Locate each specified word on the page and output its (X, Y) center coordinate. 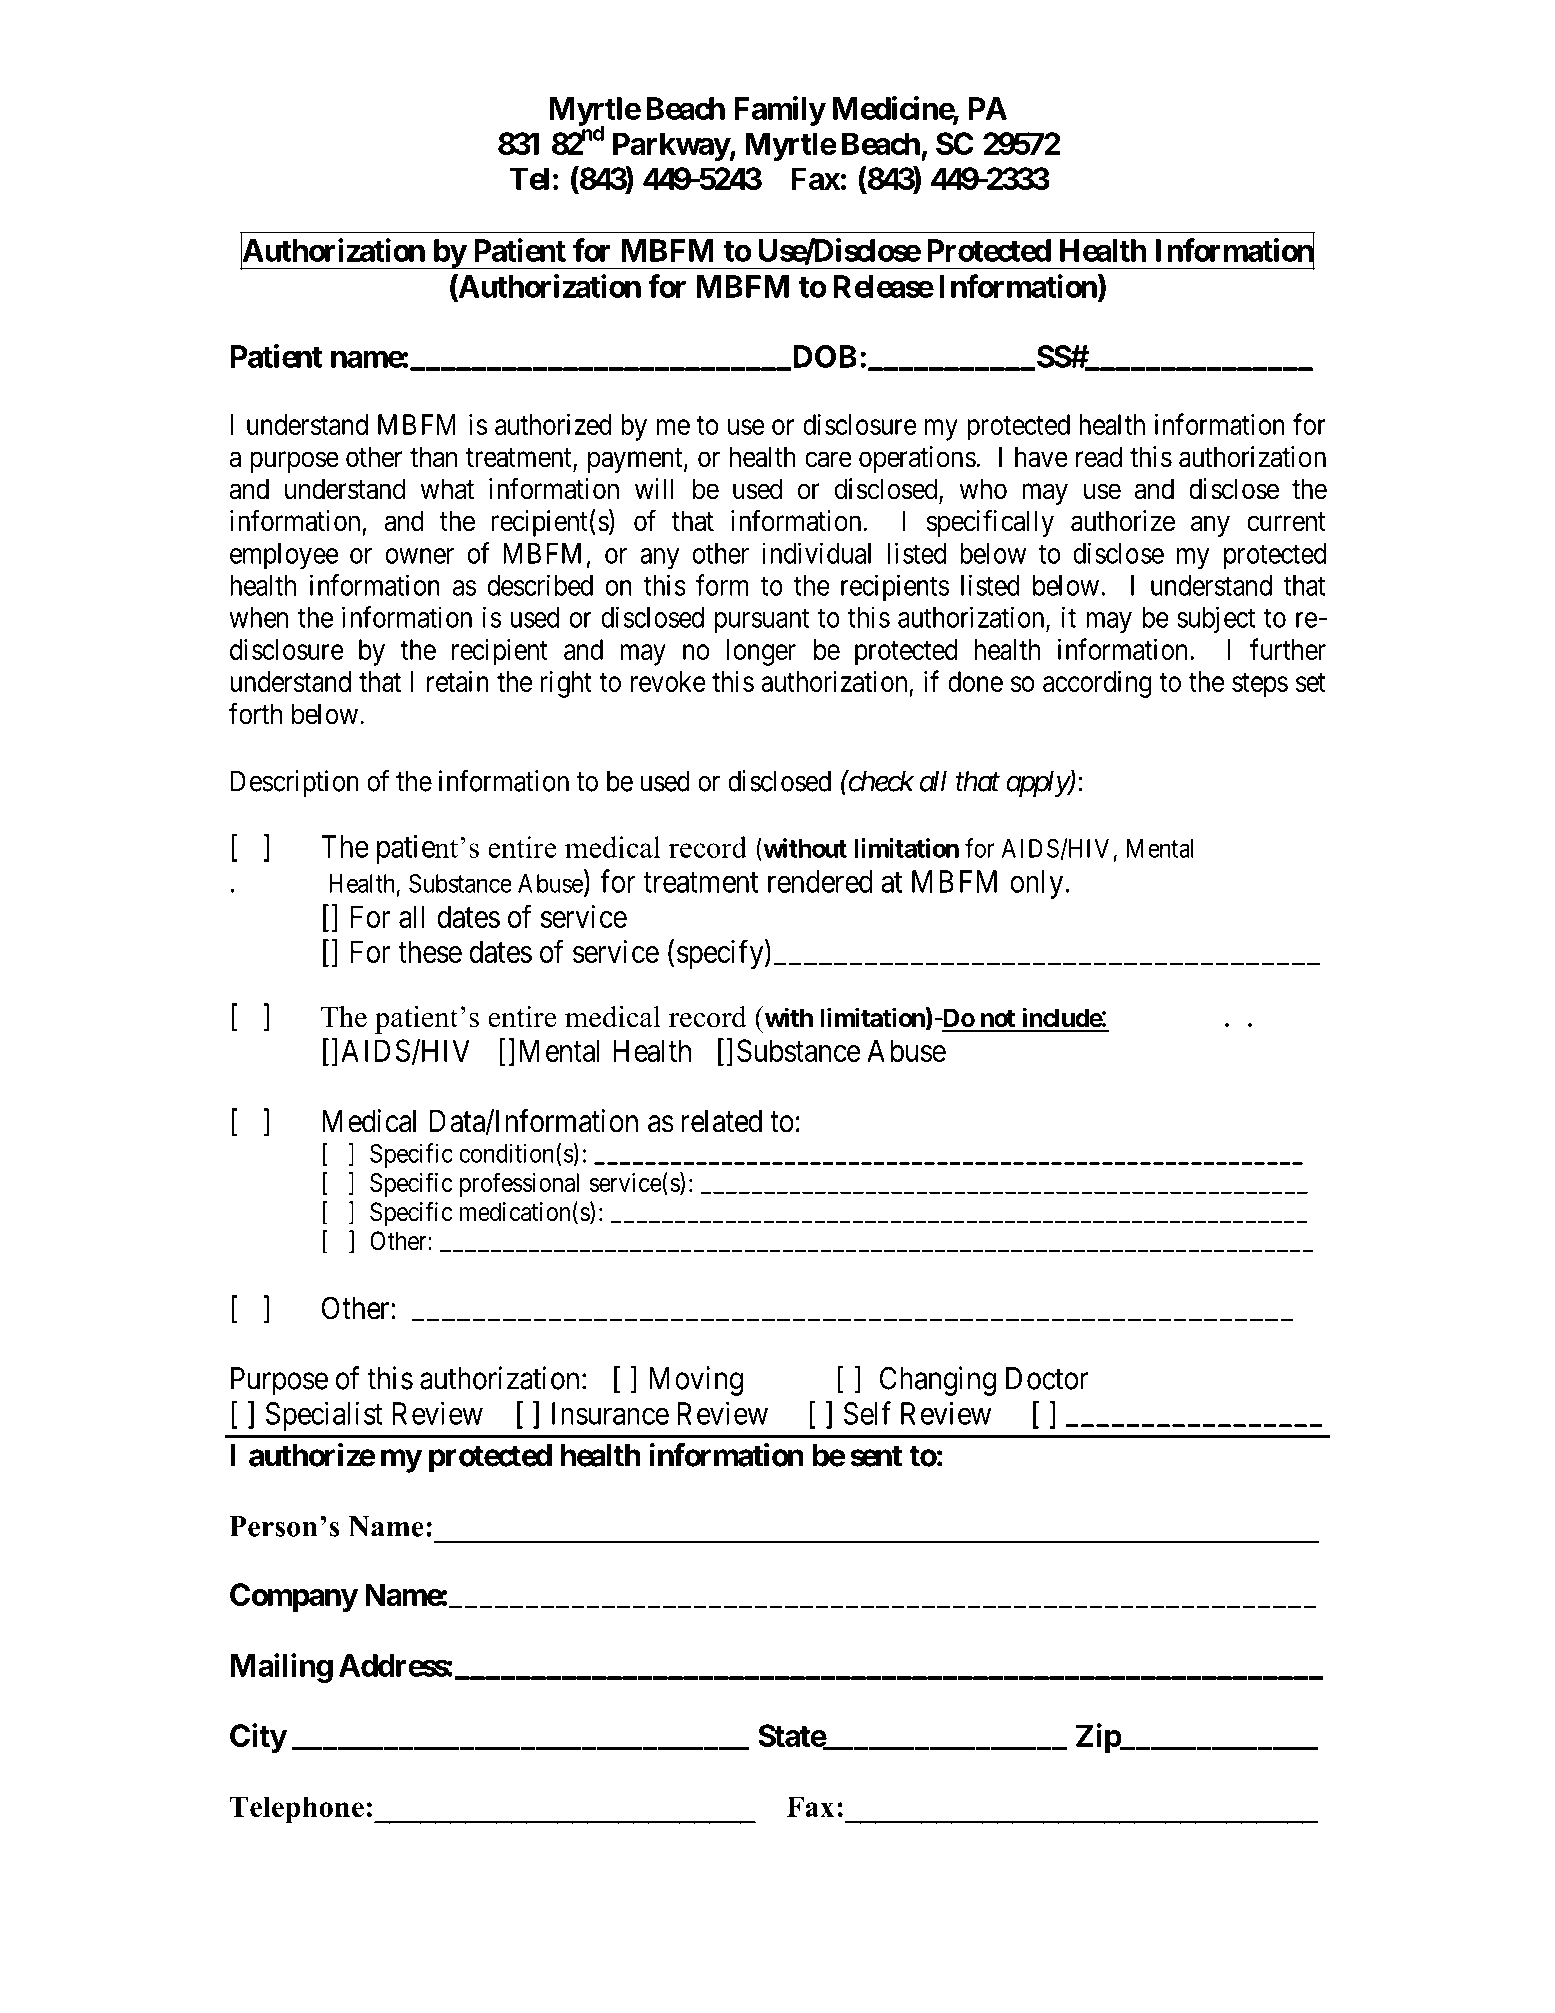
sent (876, 1456)
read (1099, 457)
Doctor (1047, 1378)
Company (294, 1597)
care (828, 460)
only (1038, 884)
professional (519, 1184)
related (722, 1121)
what (447, 489)
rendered (820, 881)
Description (295, 783)
